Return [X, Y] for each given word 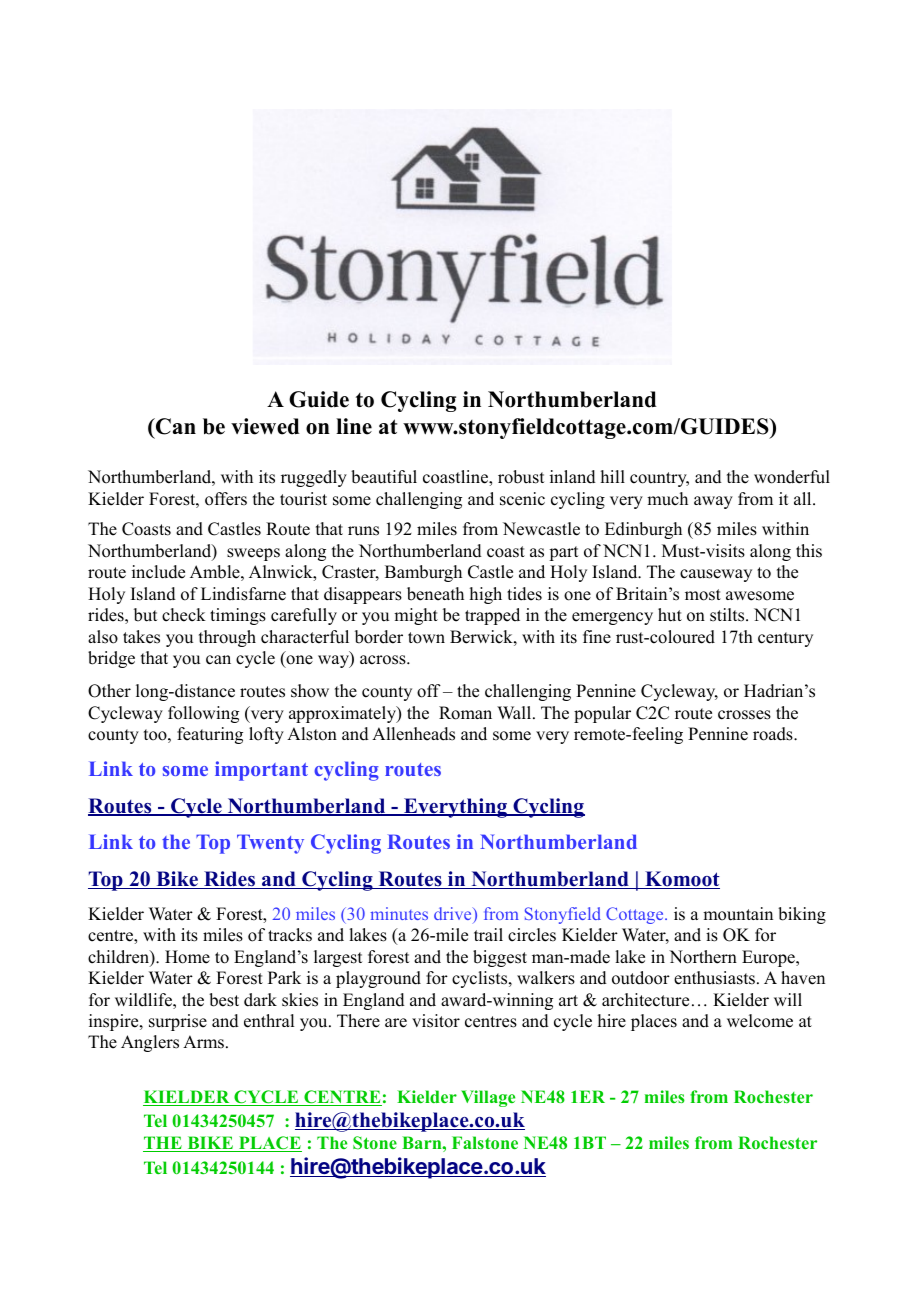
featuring [210, 735]
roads [774, 734]
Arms [203, 1042]
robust [521, 477]
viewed [265, 426]
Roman [465, 713]
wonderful [792, 477]
